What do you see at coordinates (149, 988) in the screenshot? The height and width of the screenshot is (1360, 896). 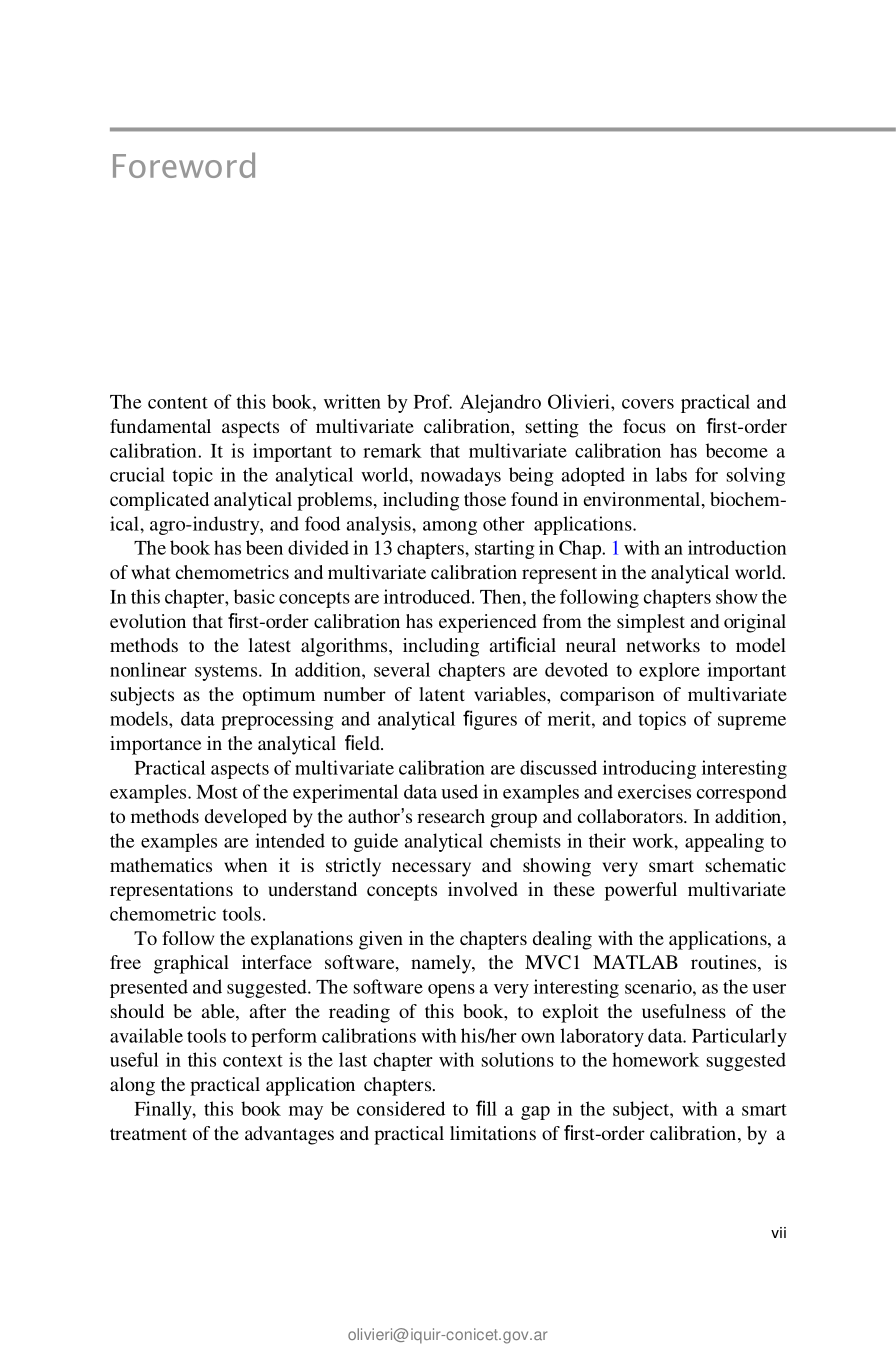 I see `presented` at bounding box center [149, 988].
